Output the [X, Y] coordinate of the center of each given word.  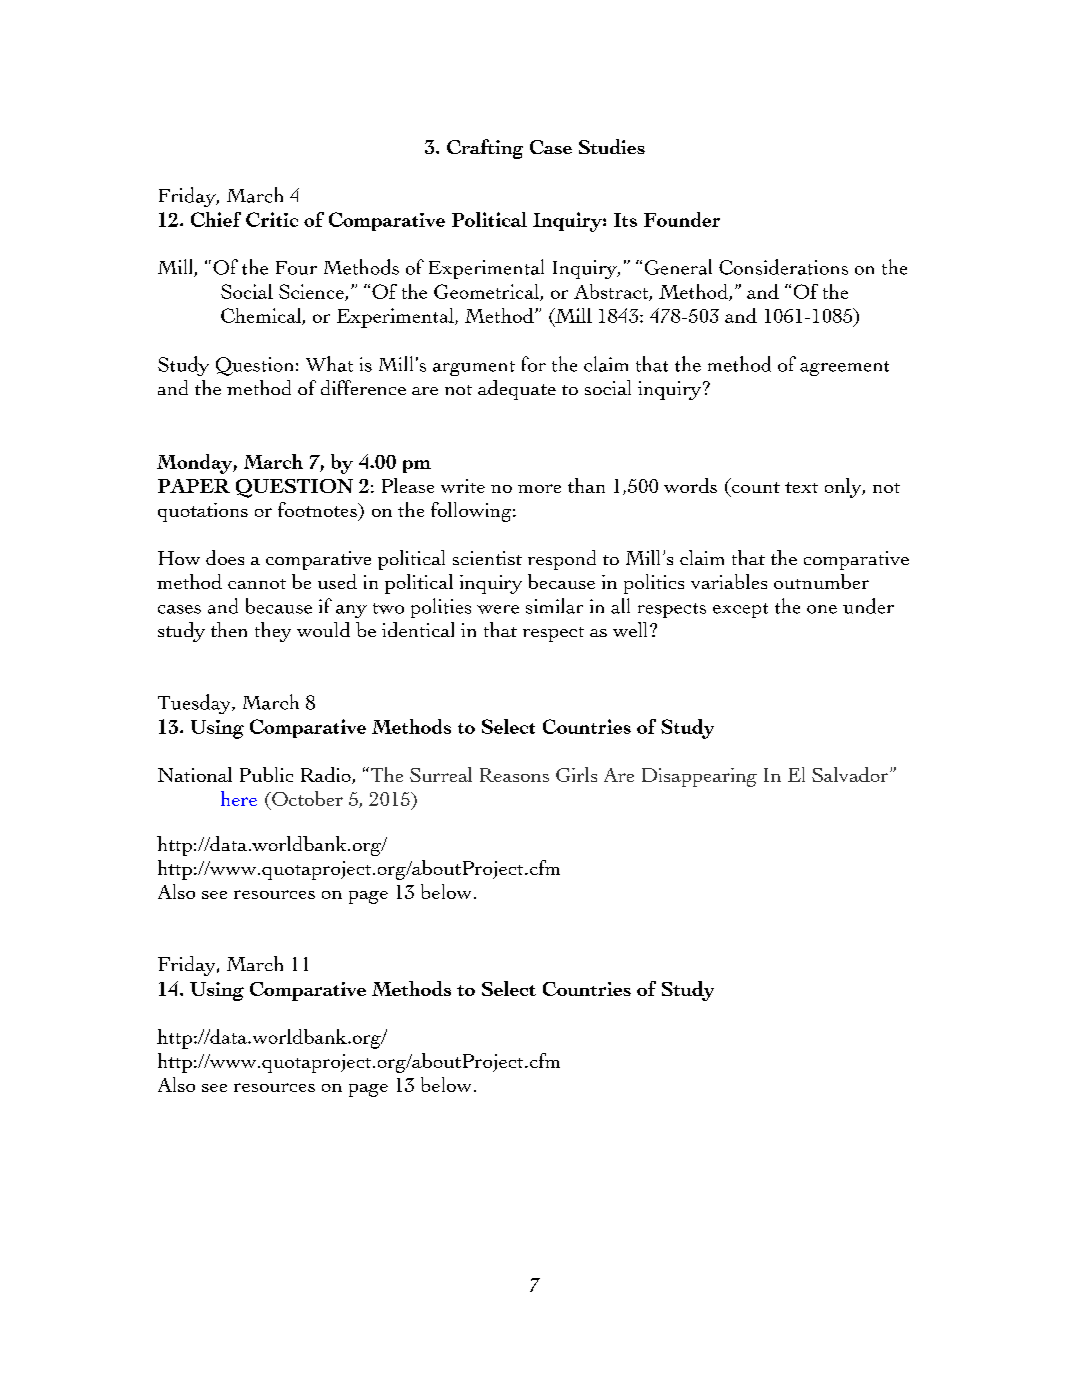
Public [266, 774]
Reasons [514, 775]
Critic [272, 219]
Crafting [485, 149]
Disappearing [699, 777]
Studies [612, 146]
